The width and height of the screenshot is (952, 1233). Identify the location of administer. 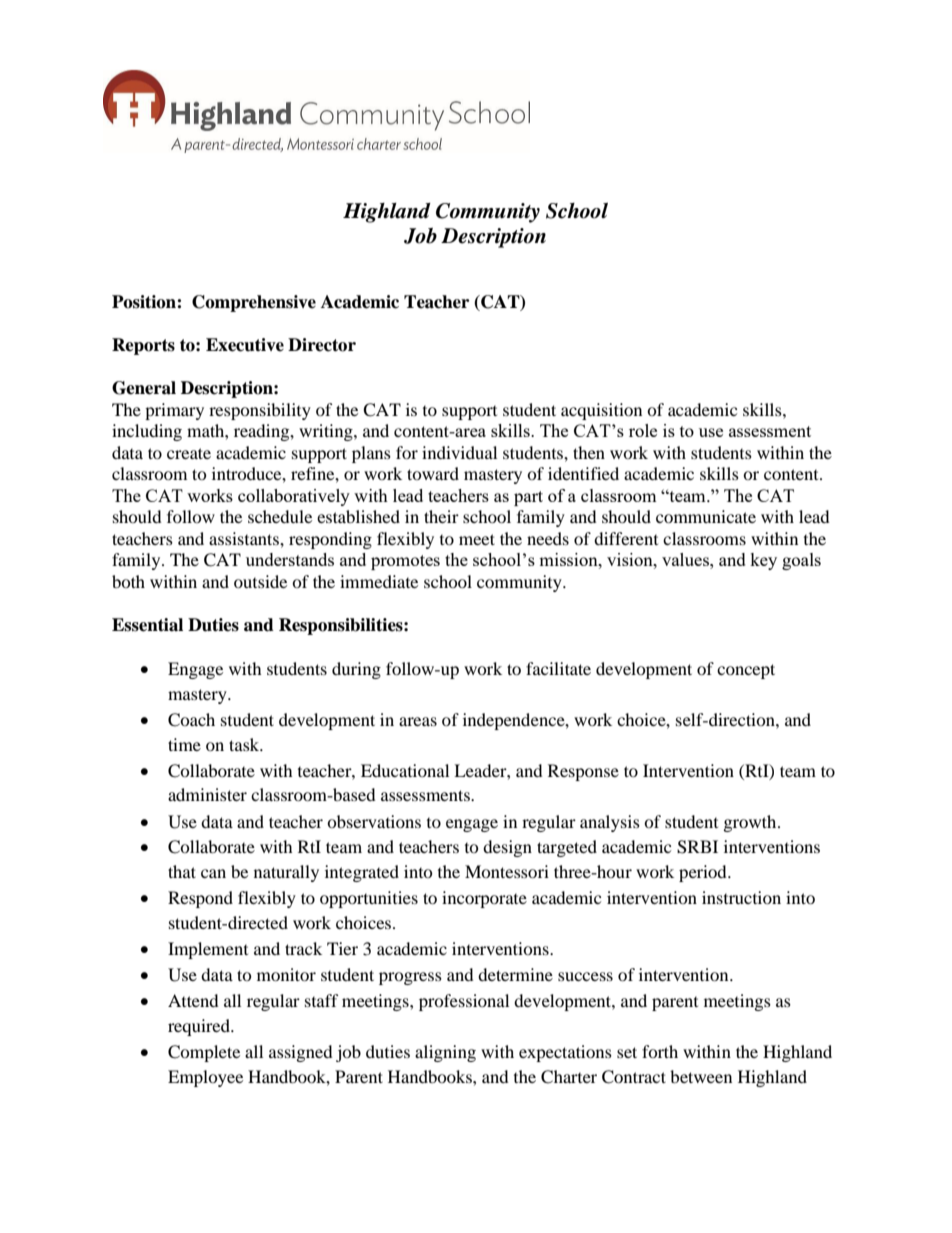
(207, 794).
